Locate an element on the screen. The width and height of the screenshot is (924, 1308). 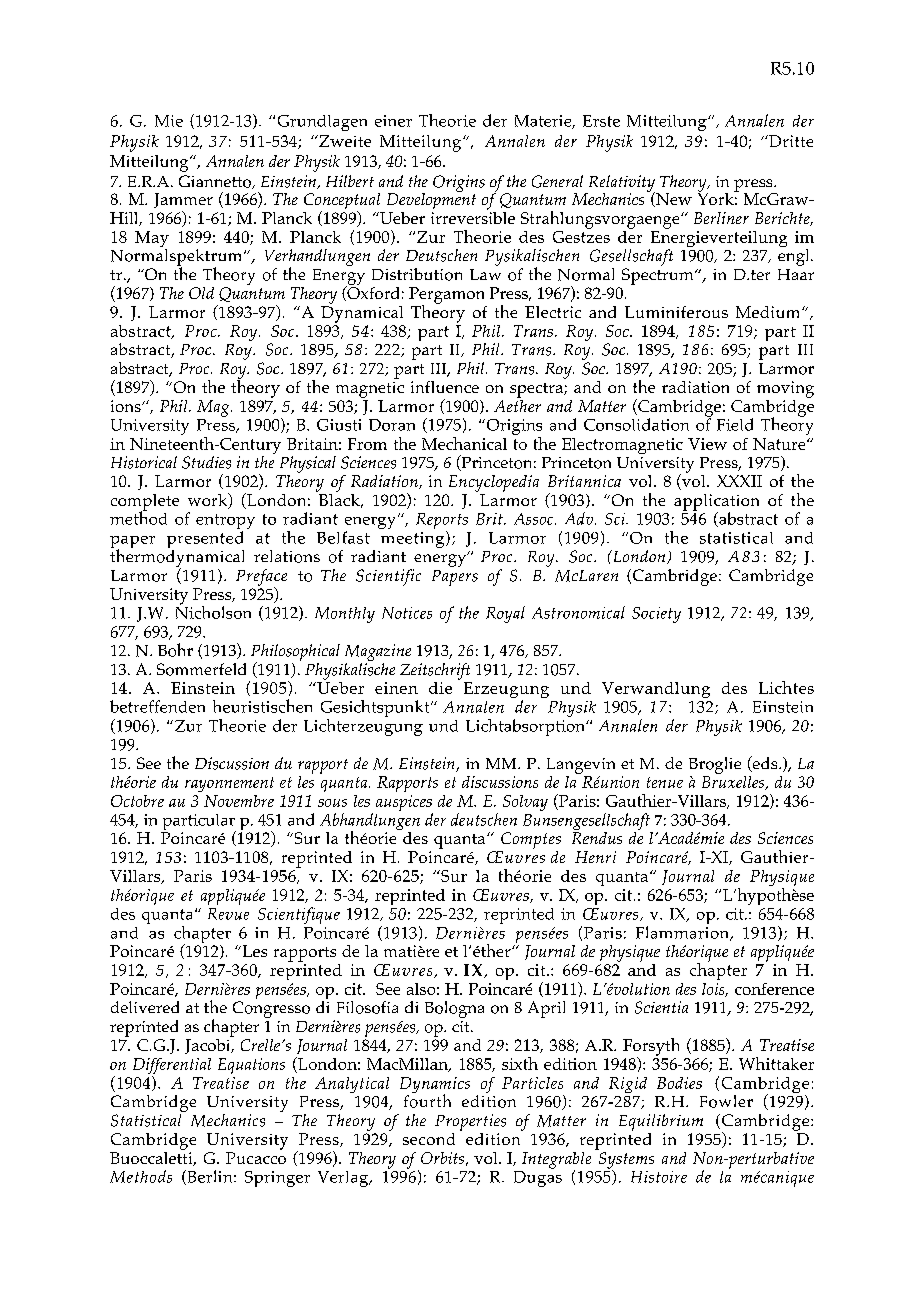
Encyclopedia is located at coordinates (494, 483).
